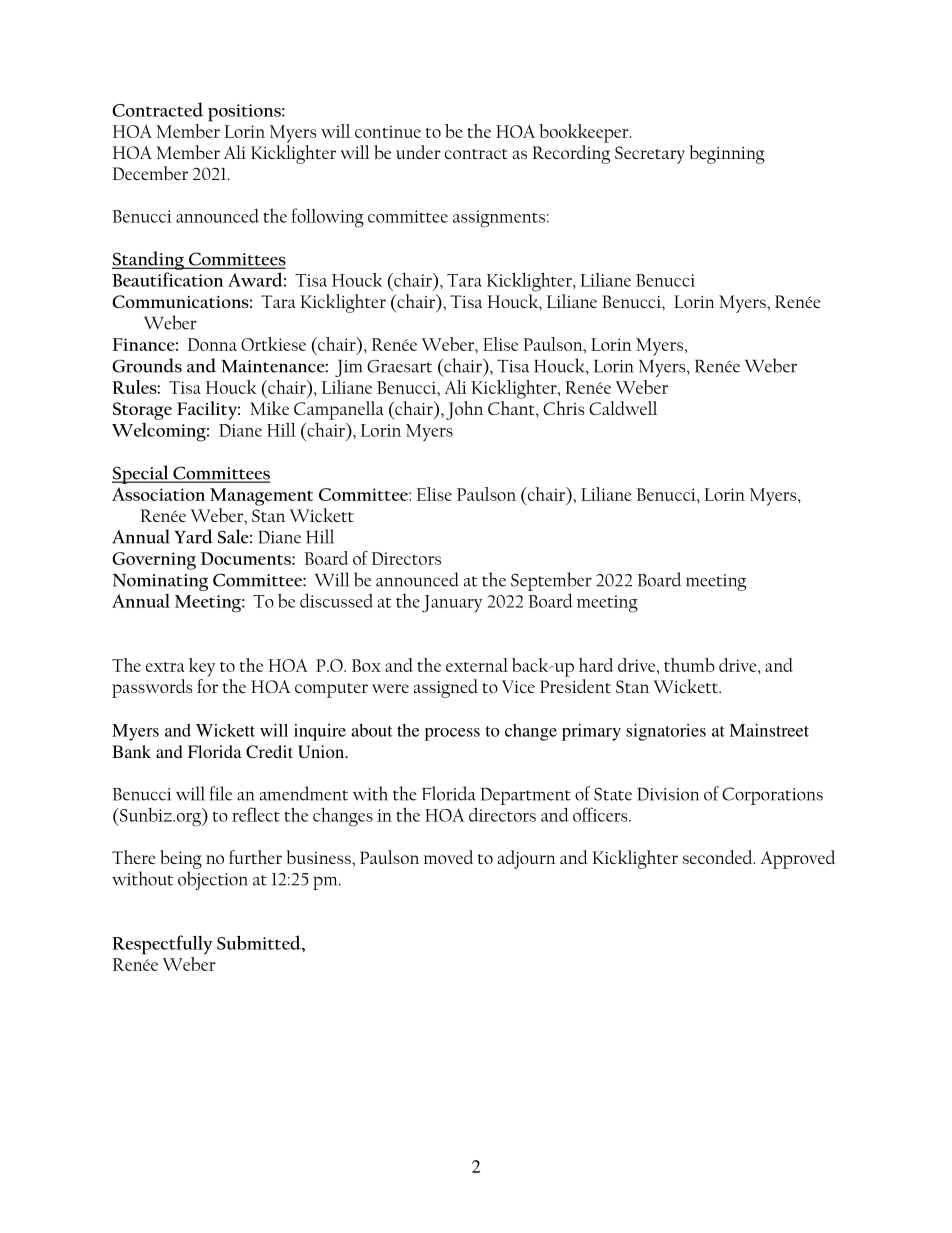 The height and width of the screenshot is (1233, 952). Describe the element at coordinates (727, 154) in the screenshot. I see `beginning` at that location.
